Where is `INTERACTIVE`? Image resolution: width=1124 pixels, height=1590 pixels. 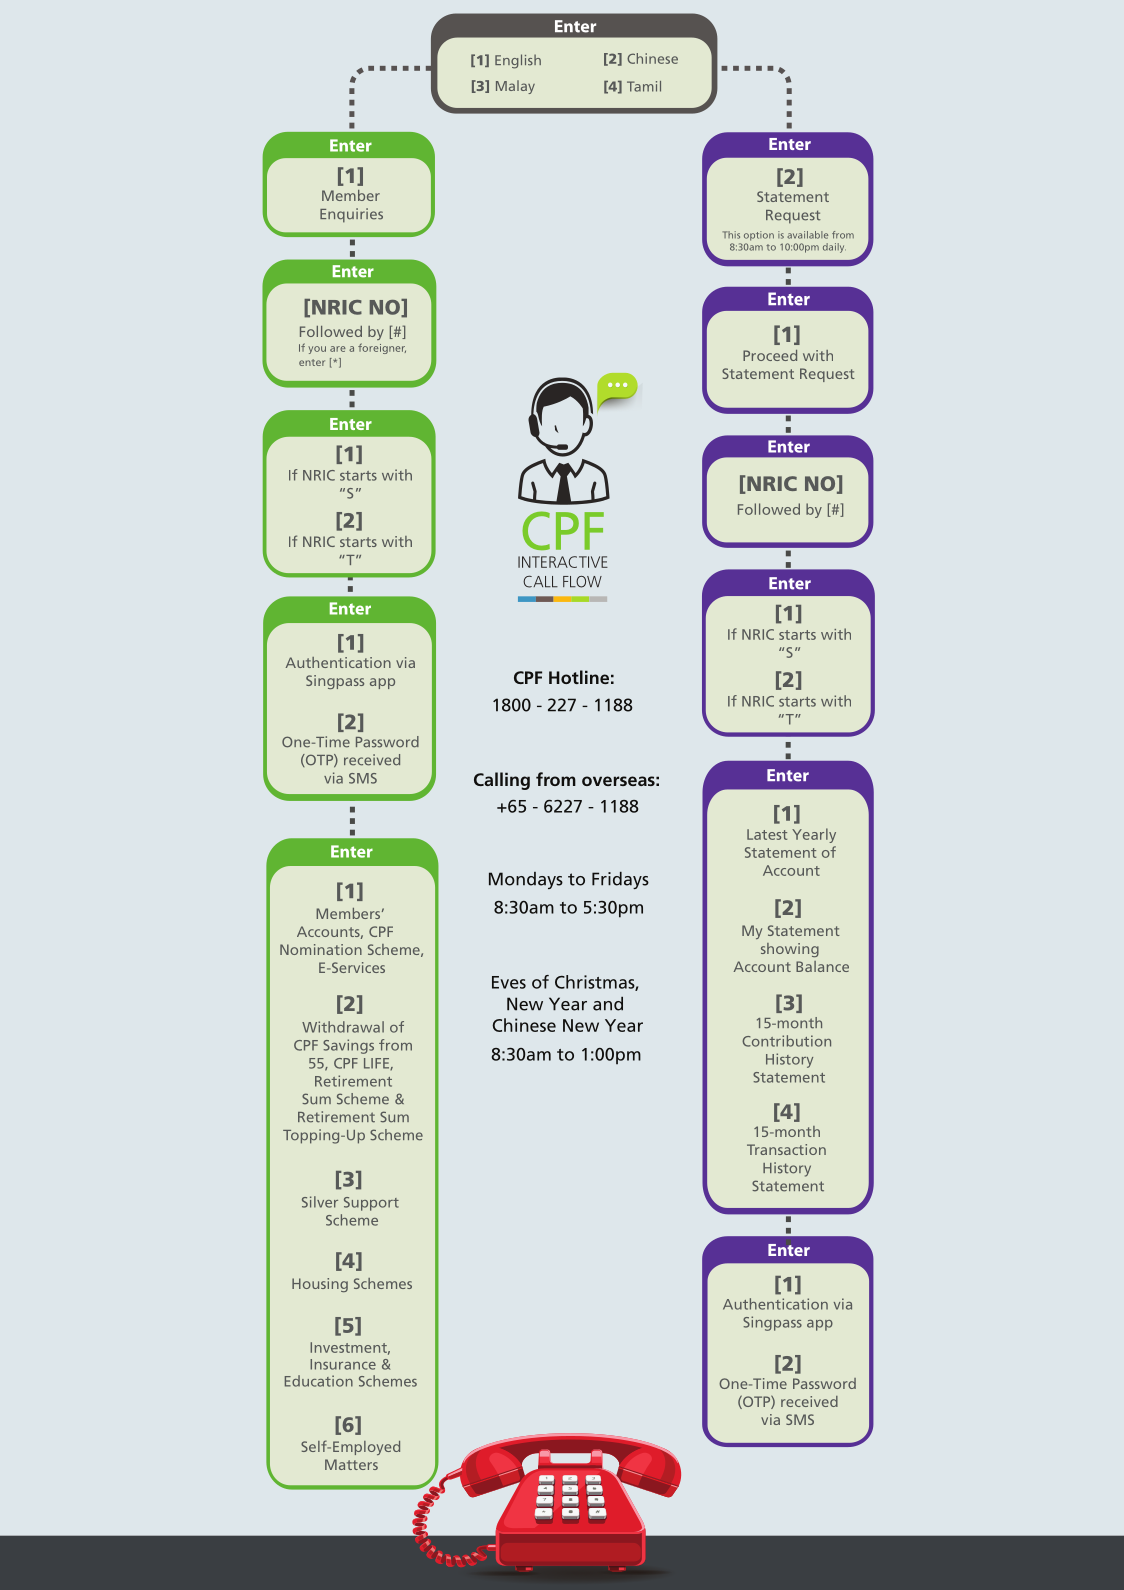 INTERACTIVE is located at coordinates (563, 562).
